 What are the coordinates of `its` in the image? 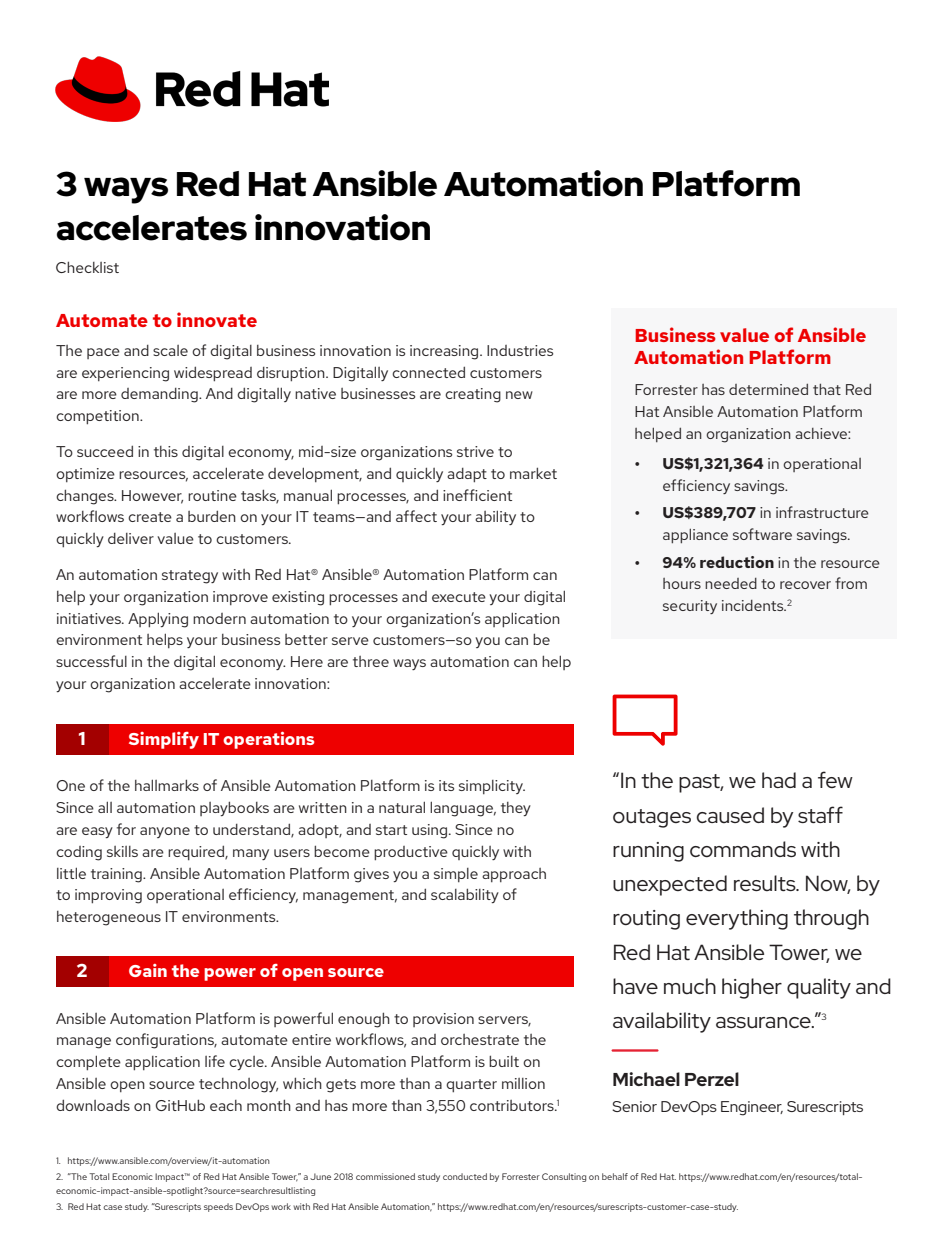 It's located at (446, 785).
